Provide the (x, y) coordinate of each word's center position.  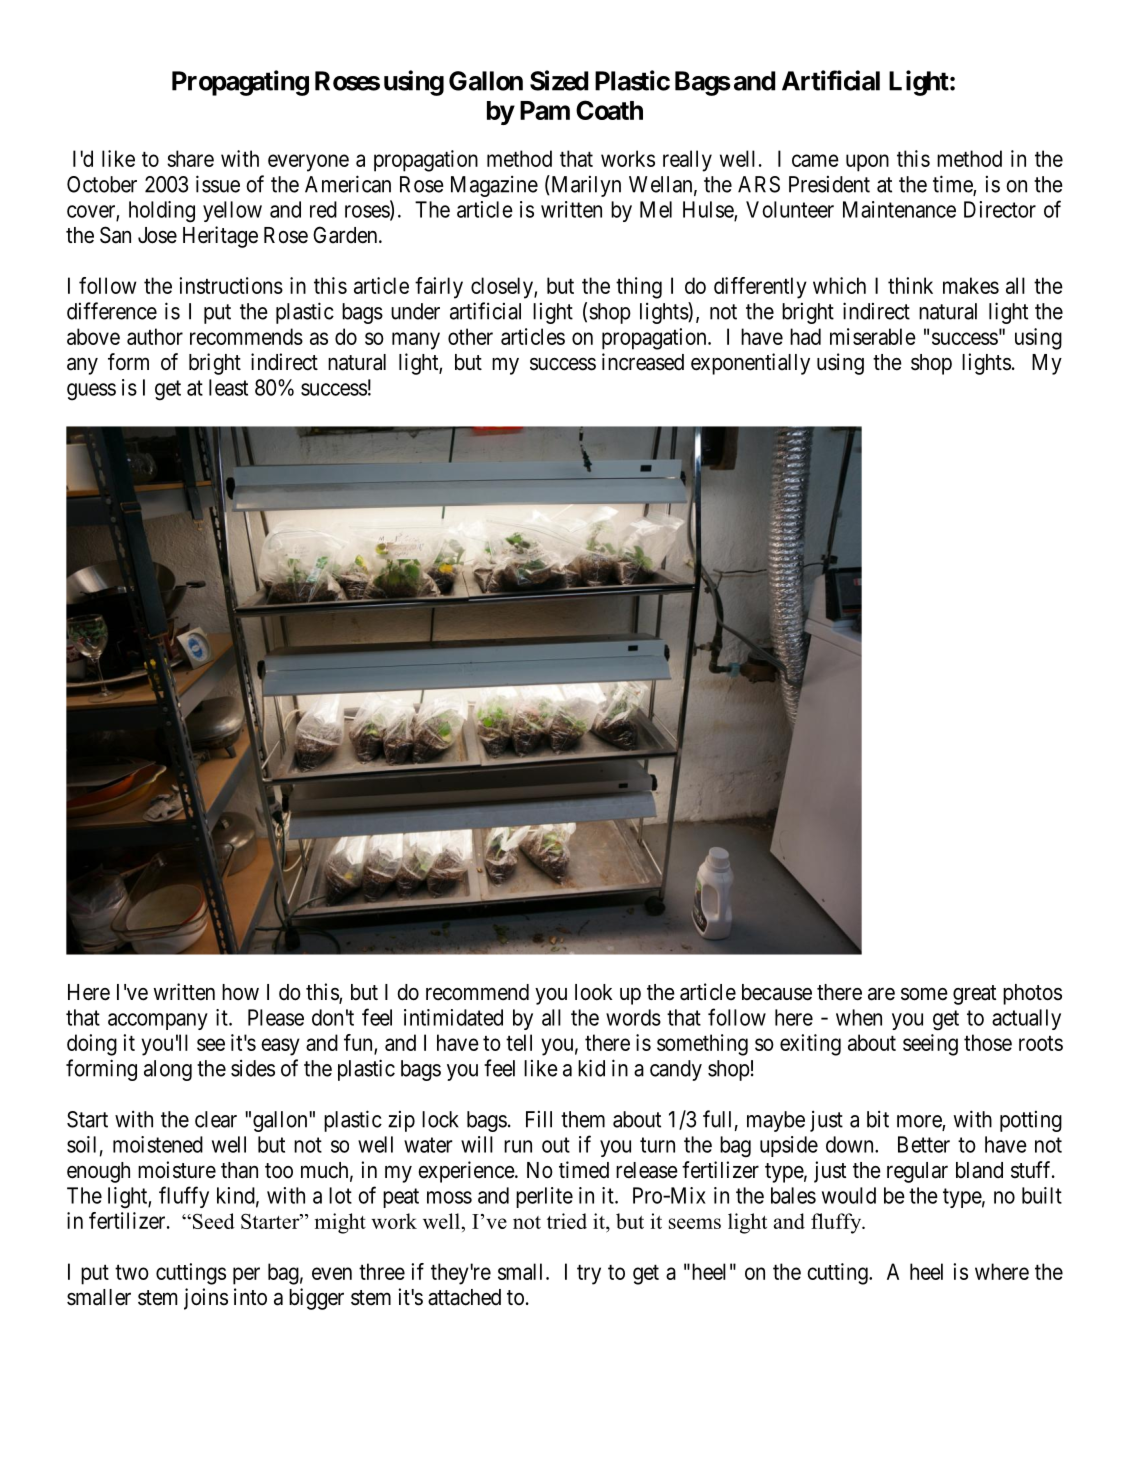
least (228, 387)
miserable (873, 336)
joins (206, 1299)
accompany (158, 1021)
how (240, 992)
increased (643, 362)
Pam (545, 110)
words (633, 1017)
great (974, 995)
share (190, 158)
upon (867, 163)
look (593, 992)
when (859, 1017)
